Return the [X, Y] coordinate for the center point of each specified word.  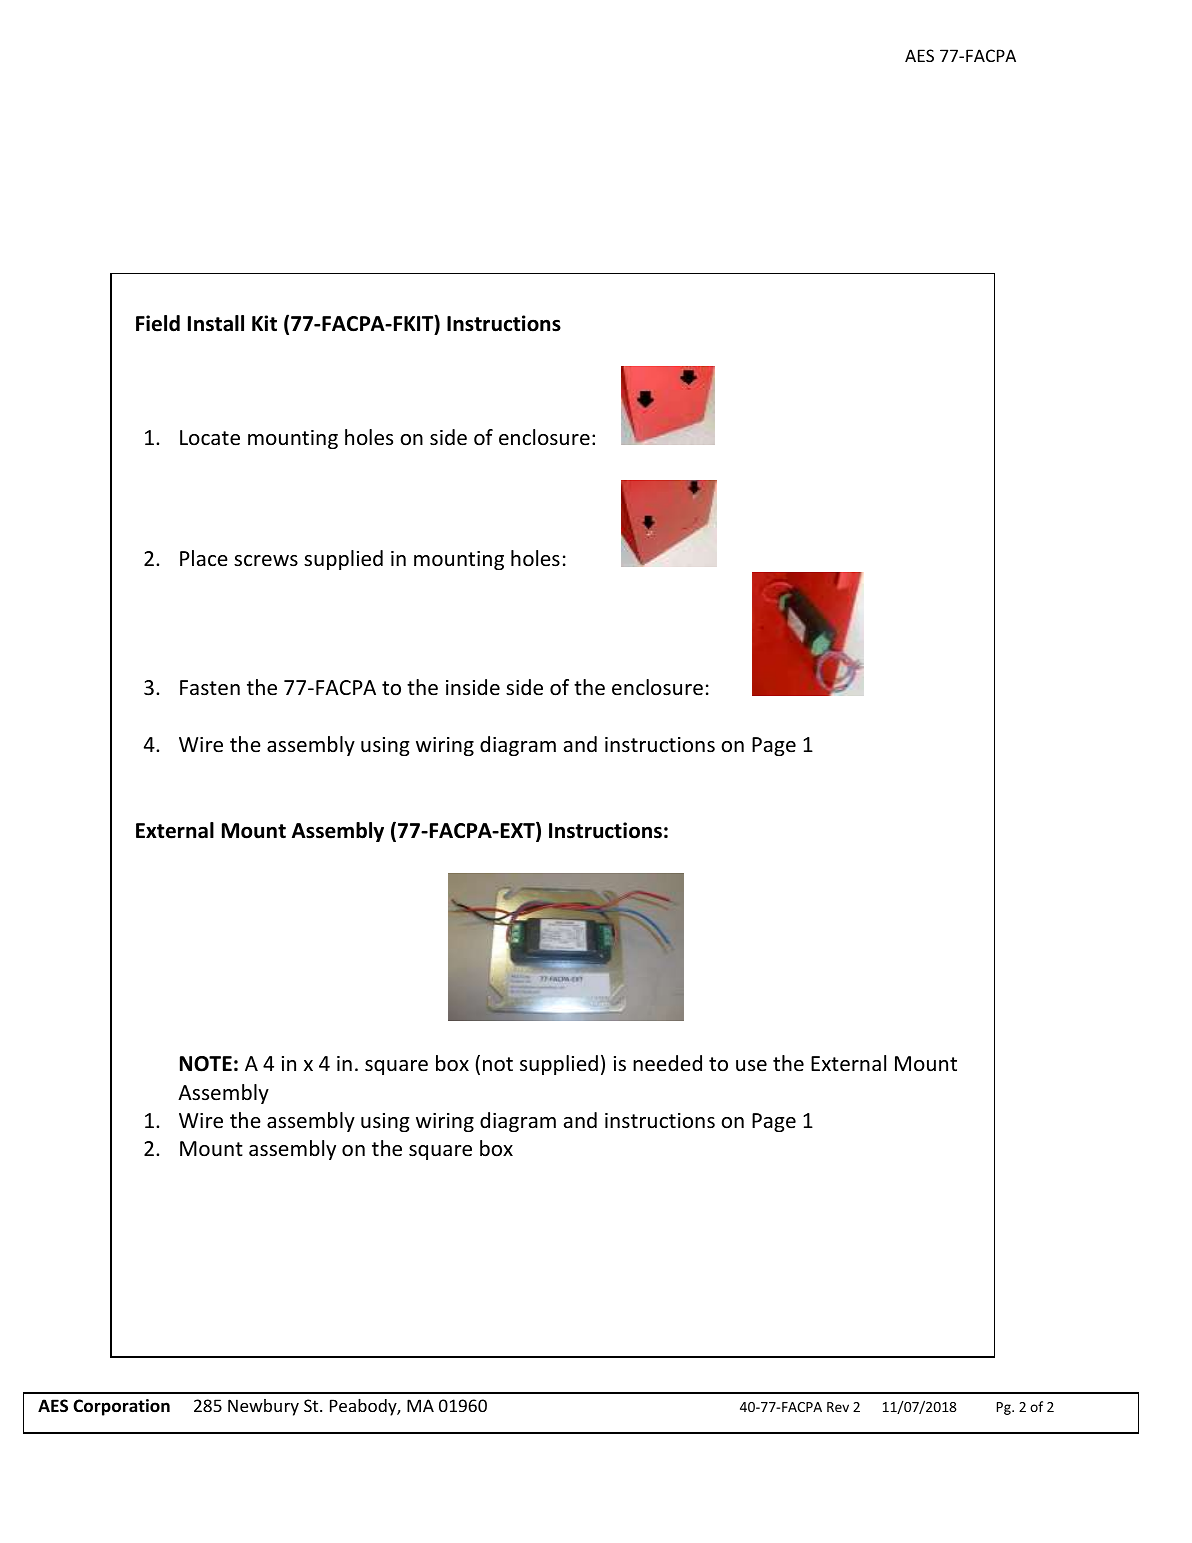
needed [667, 1063]
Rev [838, 1407]
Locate [210, 438]
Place [204, 558]
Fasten [210, 688]
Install [216, 323]
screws [266, 561]
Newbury [263, 1407]
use [751, 1066]
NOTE [206, 1064]
